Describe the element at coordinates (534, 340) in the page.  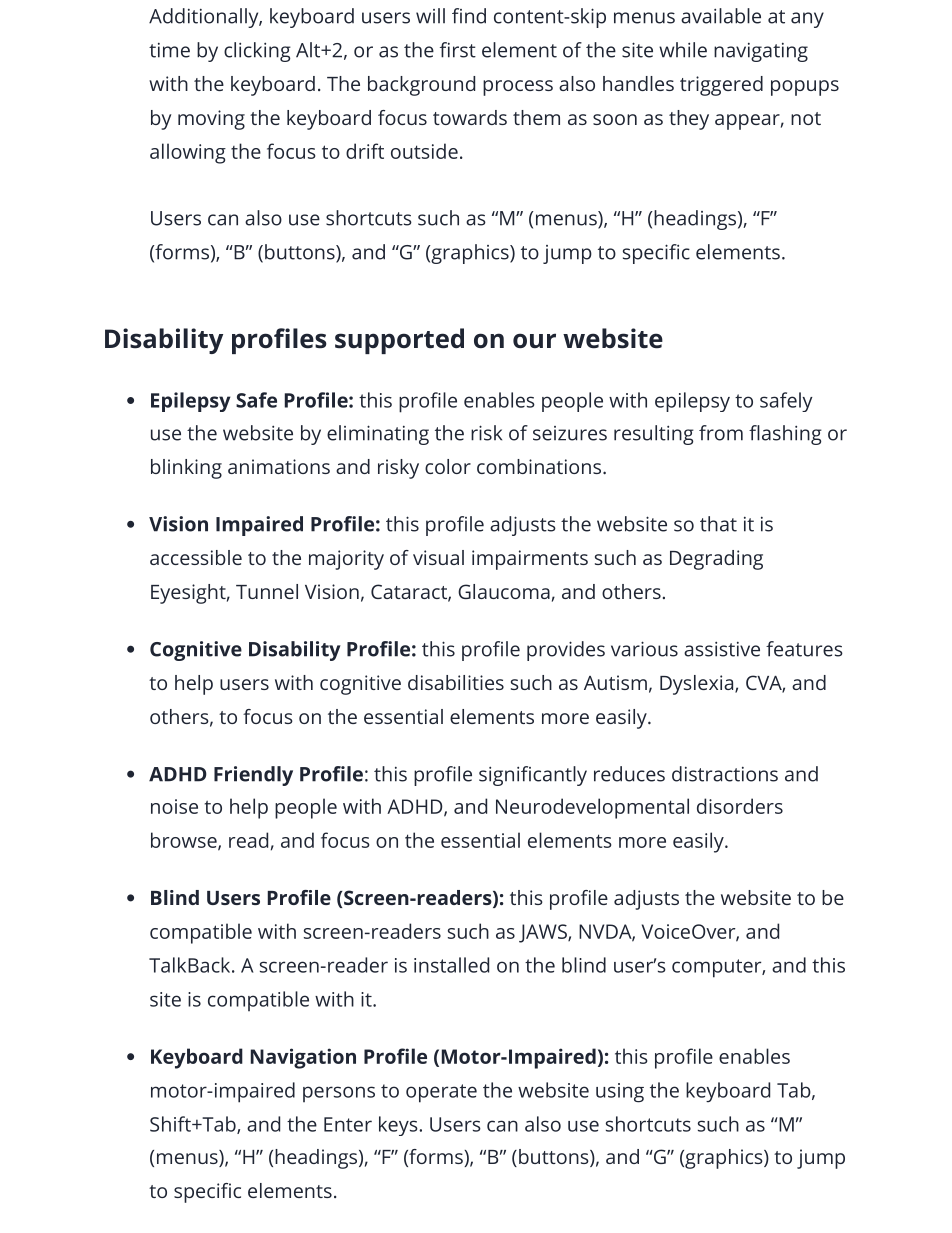
I see `our` at that location.
